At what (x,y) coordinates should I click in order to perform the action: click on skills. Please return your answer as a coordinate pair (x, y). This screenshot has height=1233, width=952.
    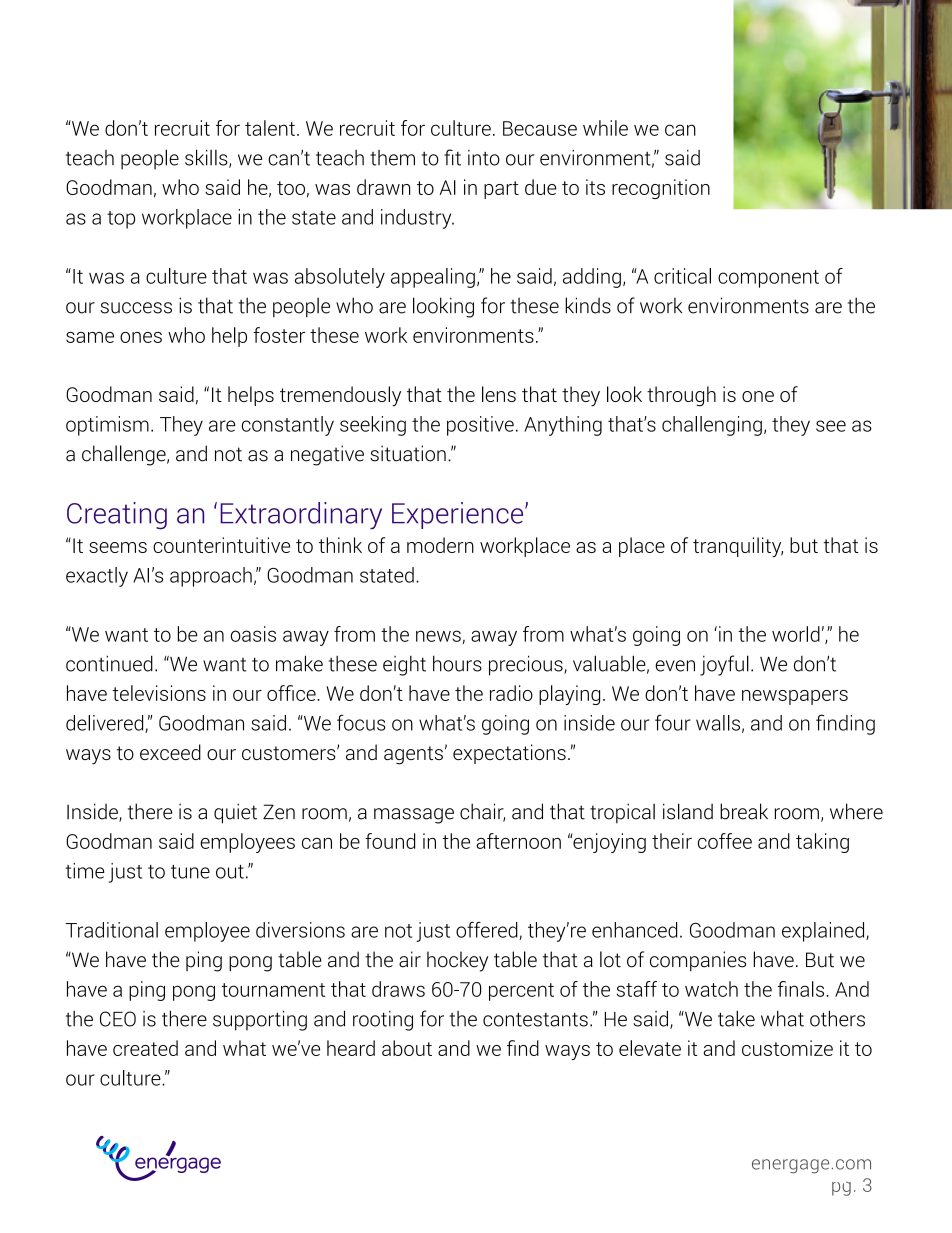
    Looking at the image, I should click on (207, 158).
